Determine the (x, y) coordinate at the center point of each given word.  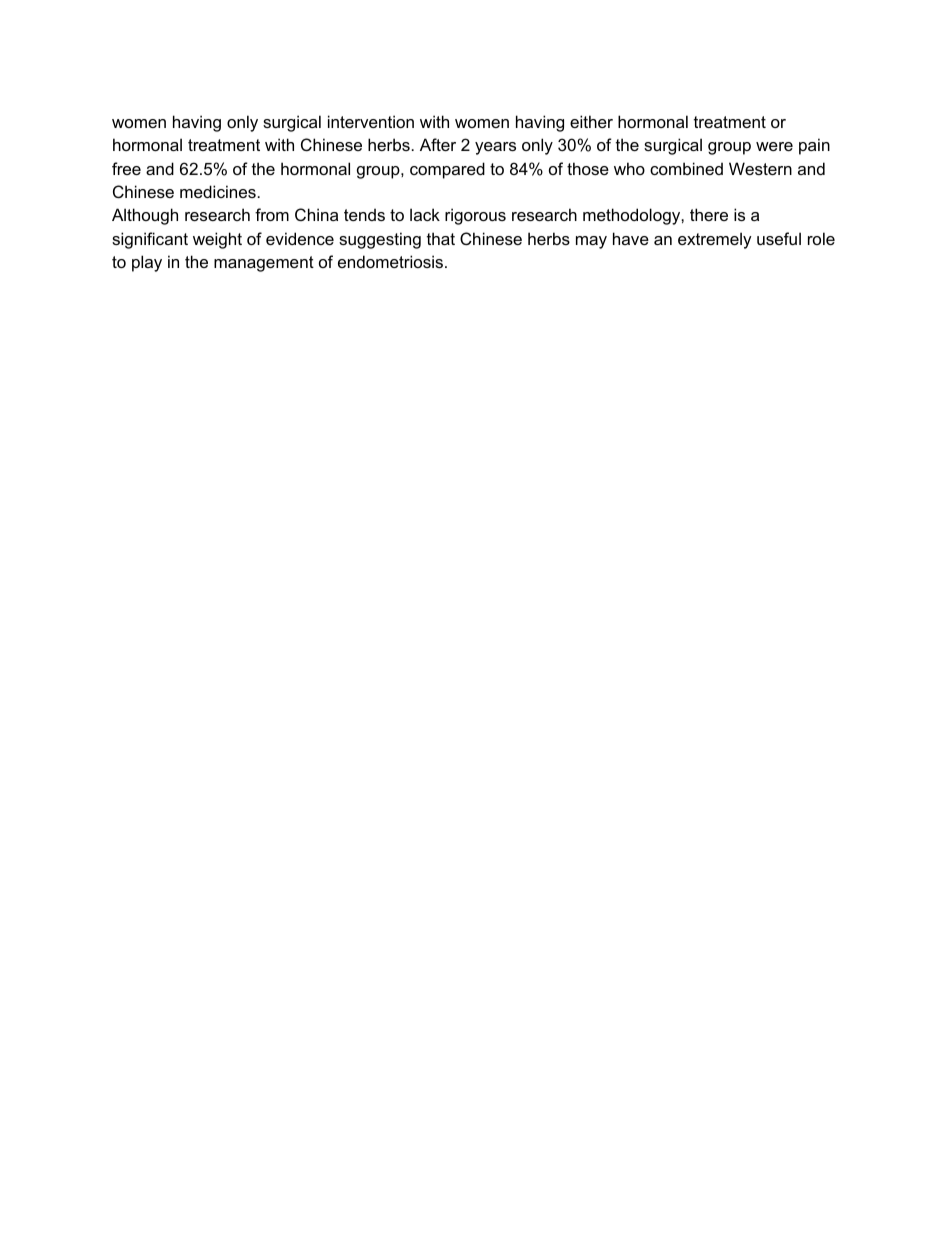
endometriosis (392, 261)
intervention (371, 121)
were (774, 146)
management (264, 264)
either (591, 121)
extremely (715, 240)
